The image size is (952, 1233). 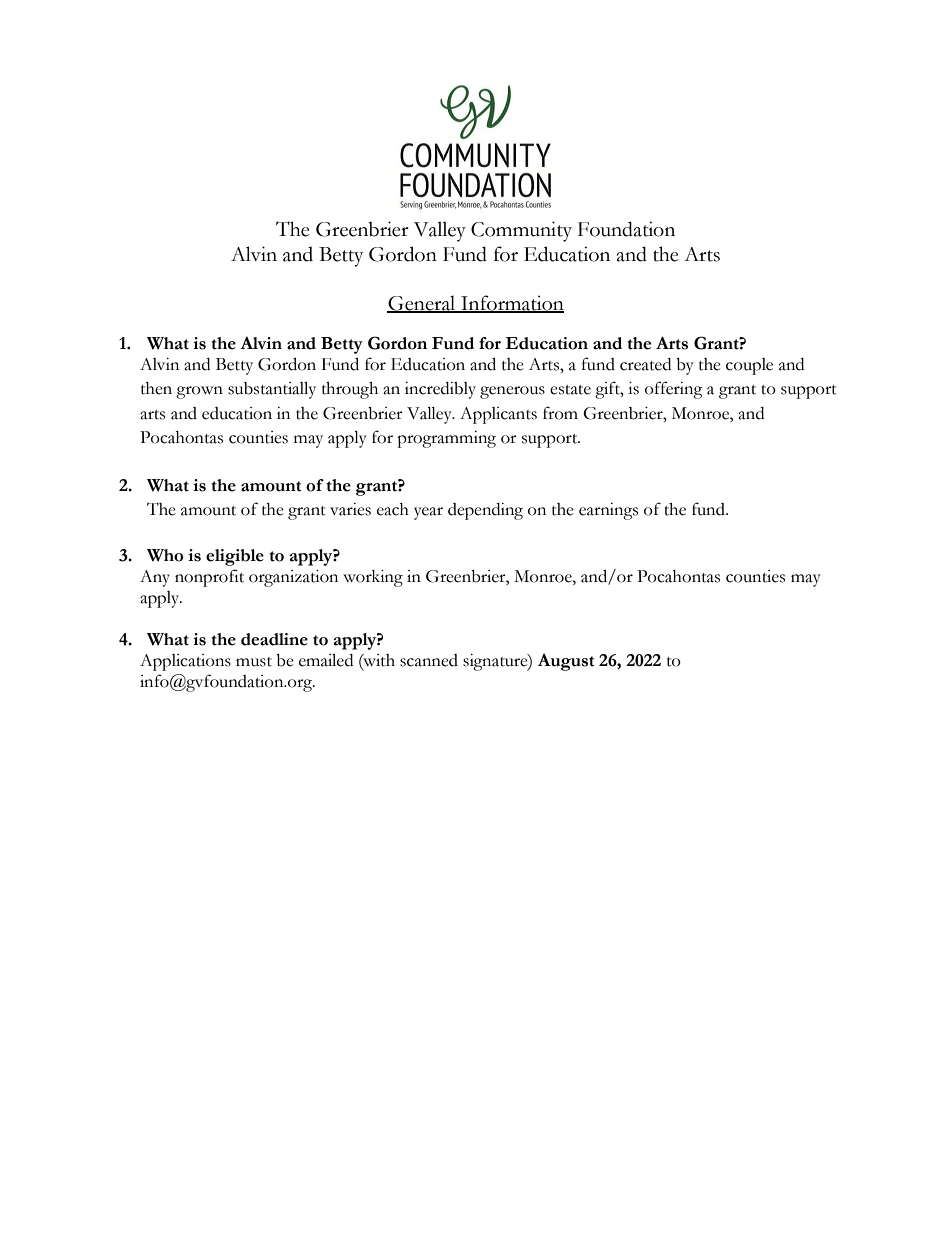 What do you see at coordinates (199, 392) in the page?
I see `grown` at bounding box center [199, 392].
